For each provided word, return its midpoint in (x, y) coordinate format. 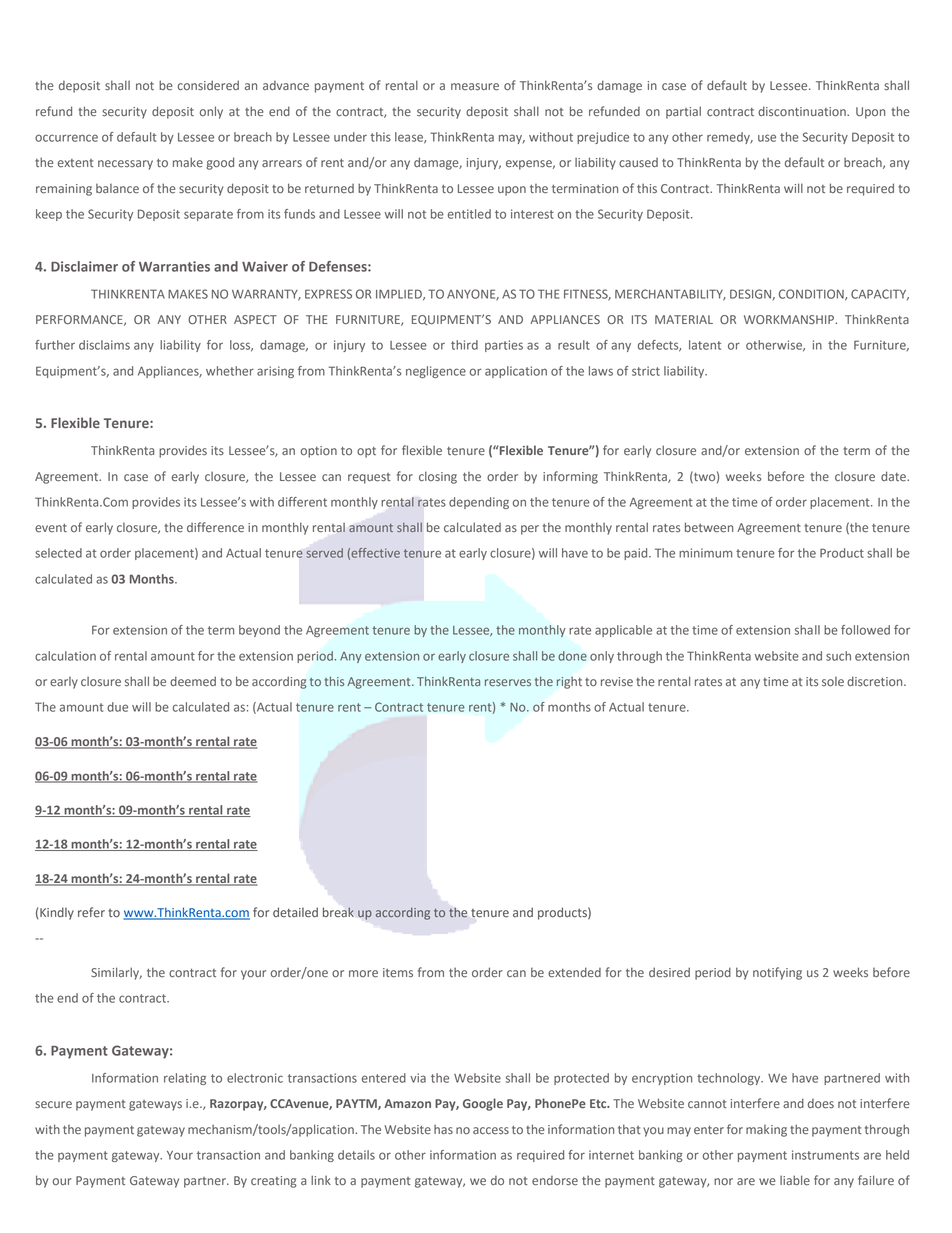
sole (833, 682)
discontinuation (803, 111)
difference (215, 527)
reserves (508, 682)
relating (185, 1079)
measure (475, 87)
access (491, 1130)
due (117, 707)
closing (438, 477)
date (894, 476)
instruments (825, 1155)
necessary (125, 165)
